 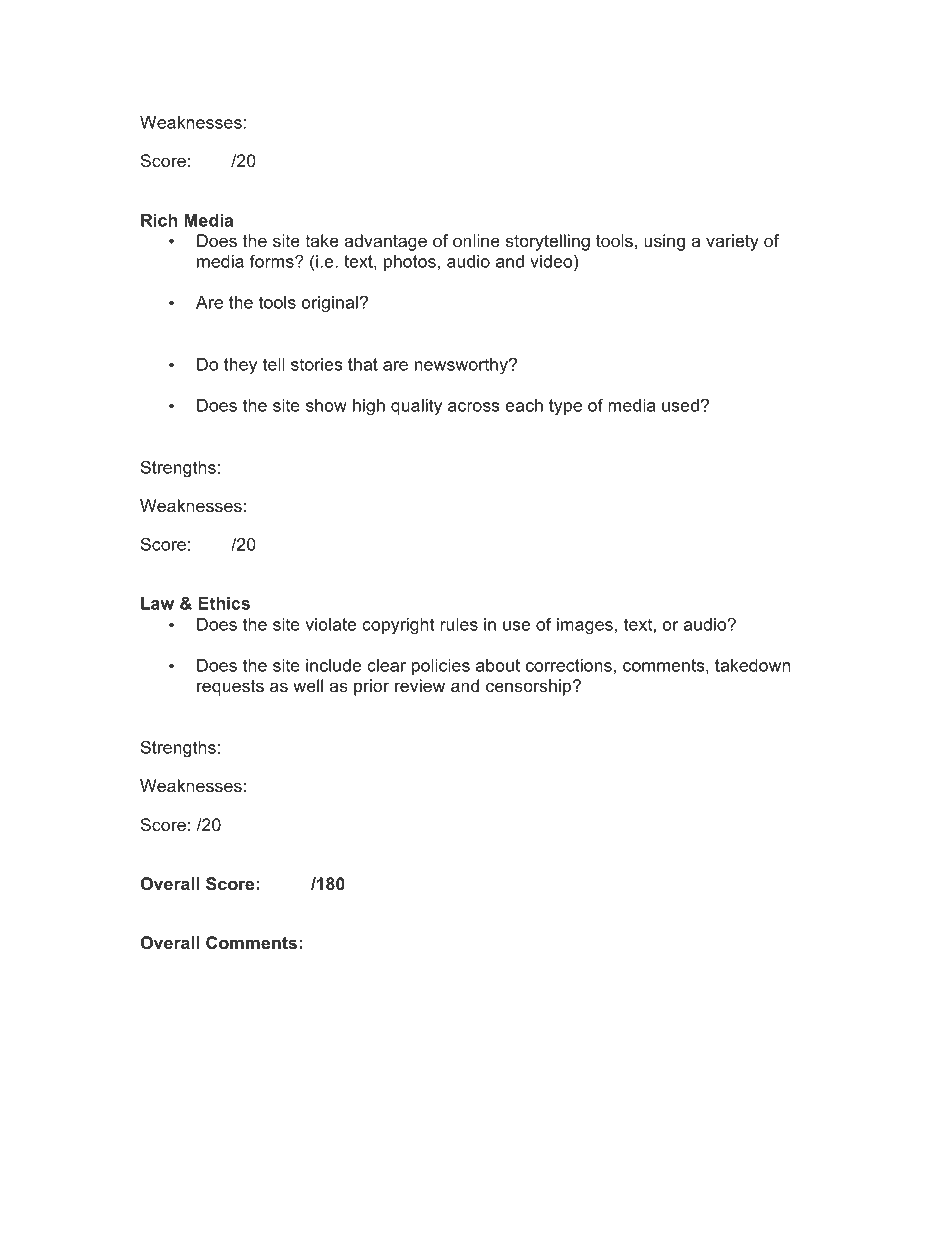 I want to click on used, so click(x=680, y=405).
